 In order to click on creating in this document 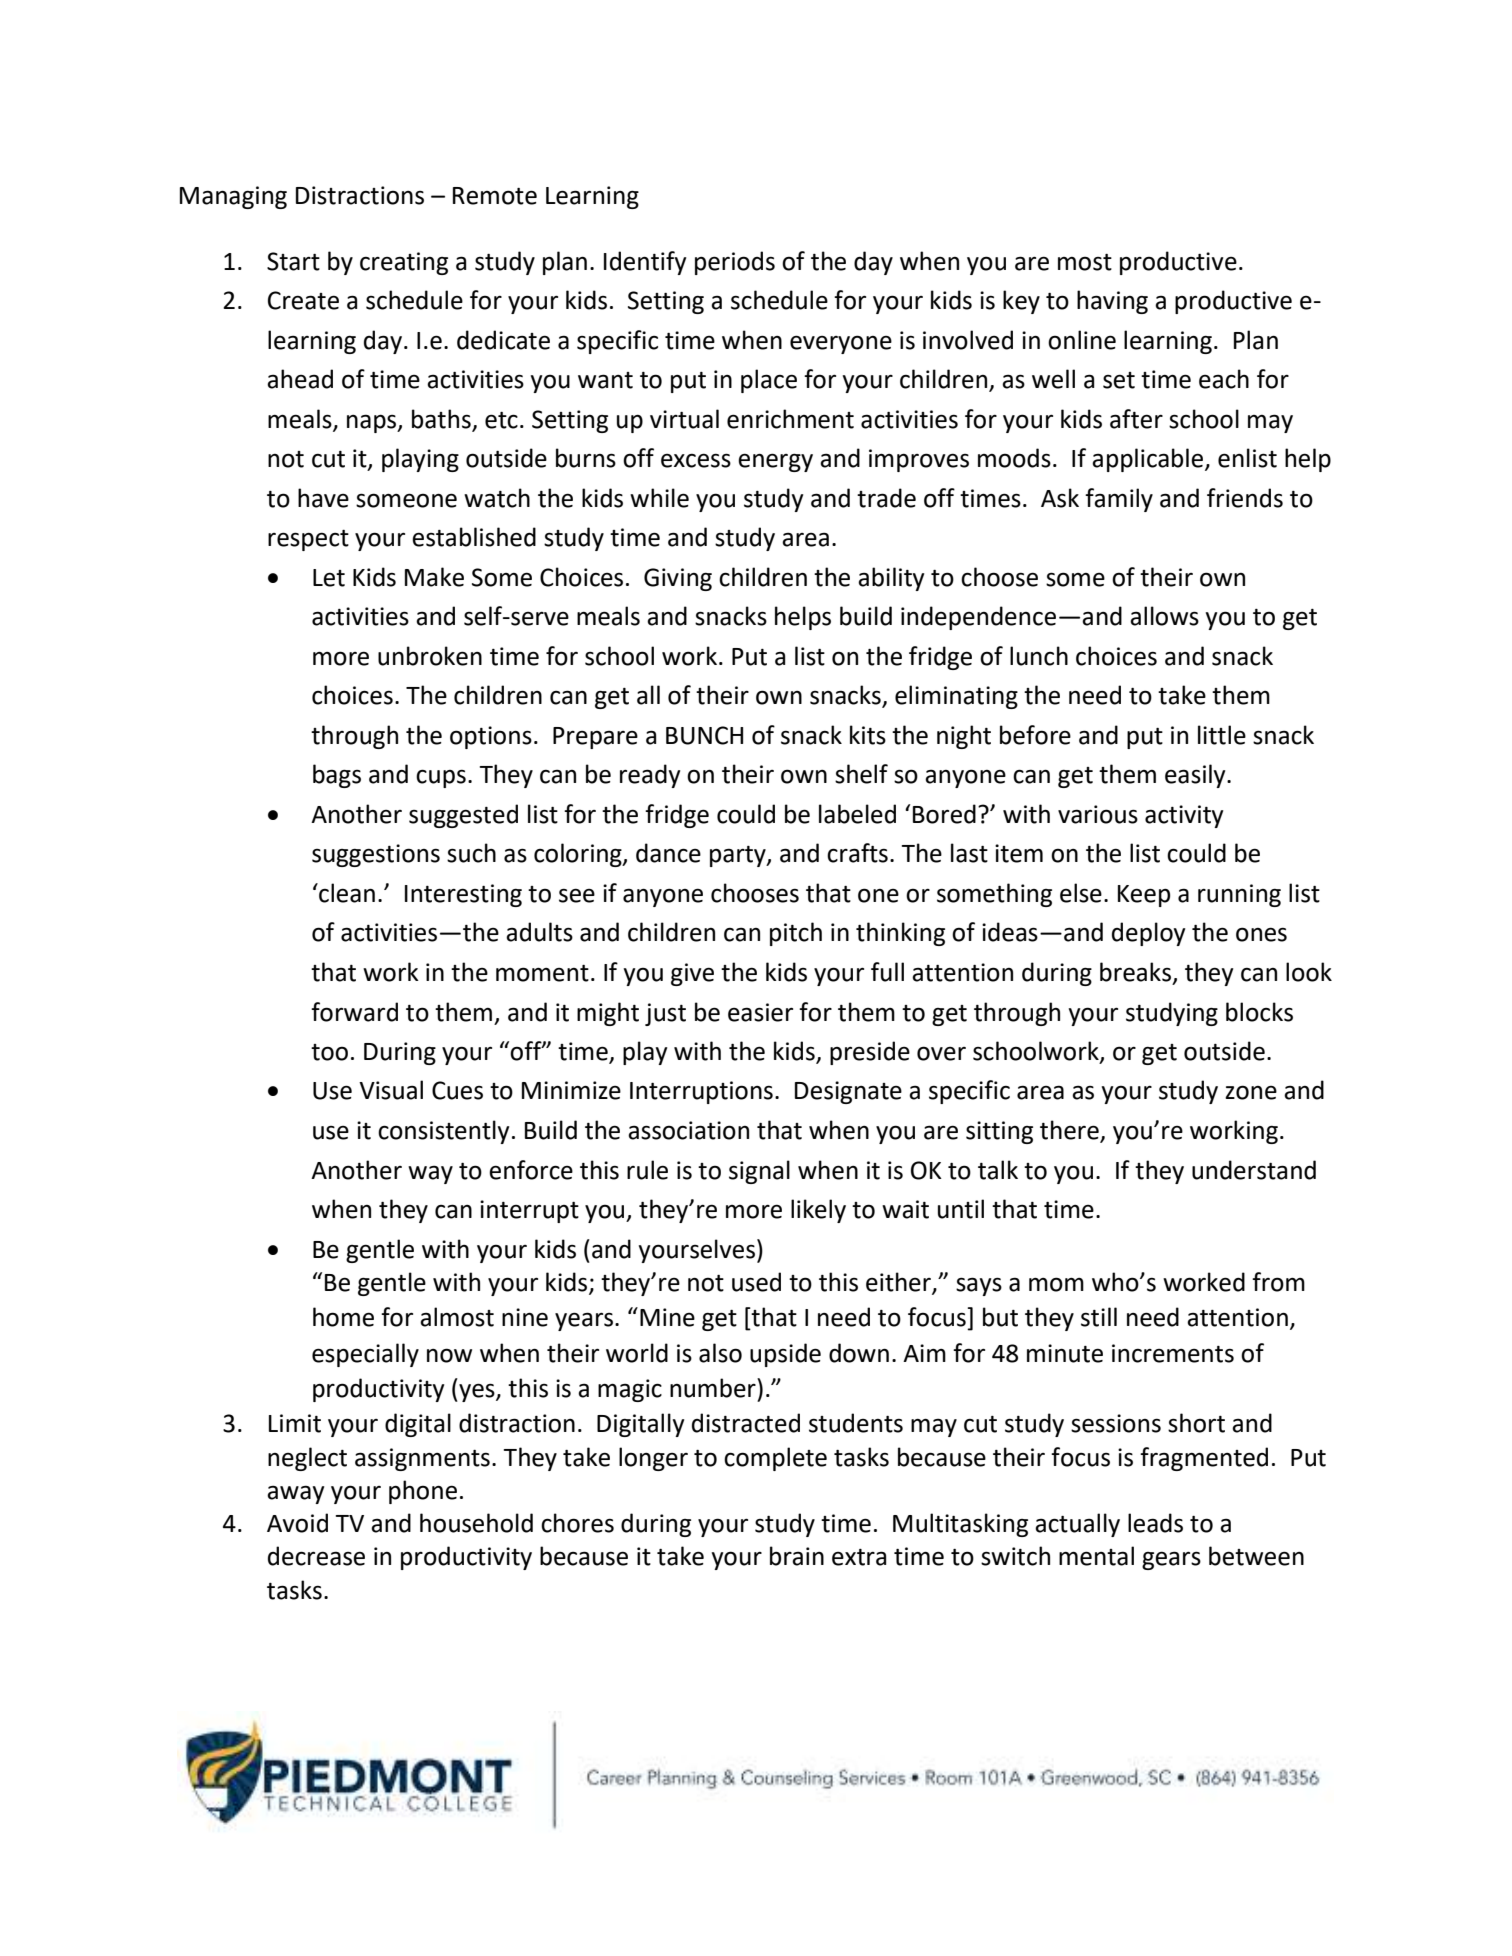, I will do `click(404, 263)`.
